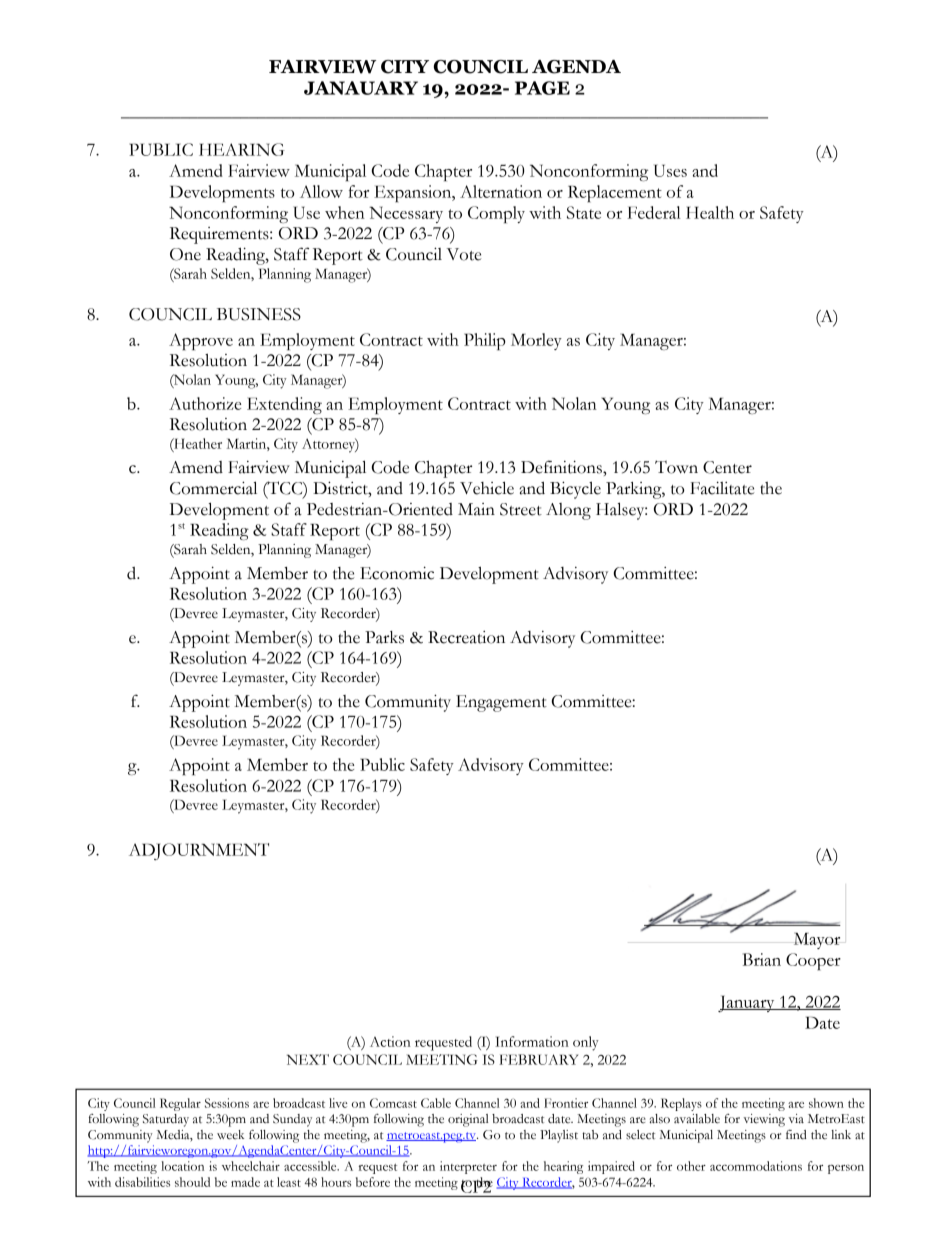  What do you see at coordinates (501, 703) in the screenshot?
I see `Engagement` at bounding box center [501, 703].
